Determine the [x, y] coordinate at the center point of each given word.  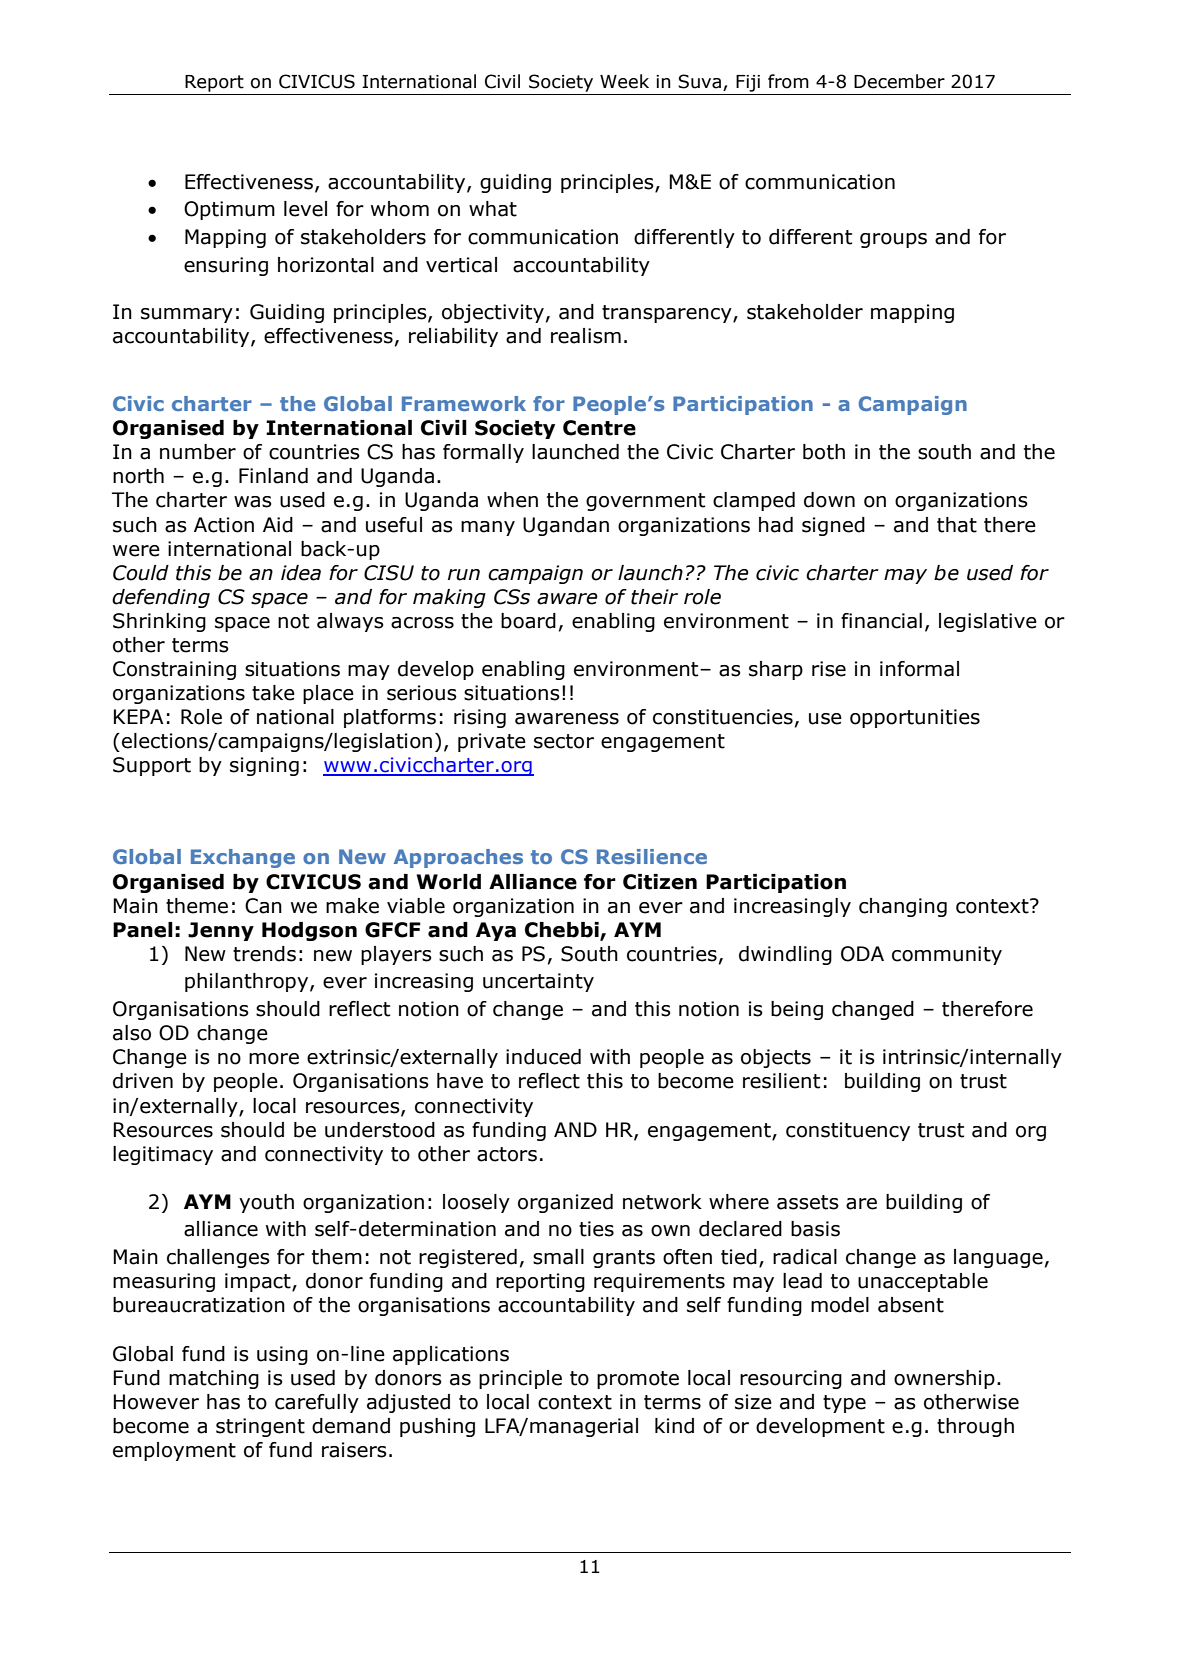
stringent [260, 1427]
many [488, 528]
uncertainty [538, 982]
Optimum [229, 210]
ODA [862, 954]
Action [224, 525]
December [899, 81]
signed [833, 526]
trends [264, 954]
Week [624, 81]
